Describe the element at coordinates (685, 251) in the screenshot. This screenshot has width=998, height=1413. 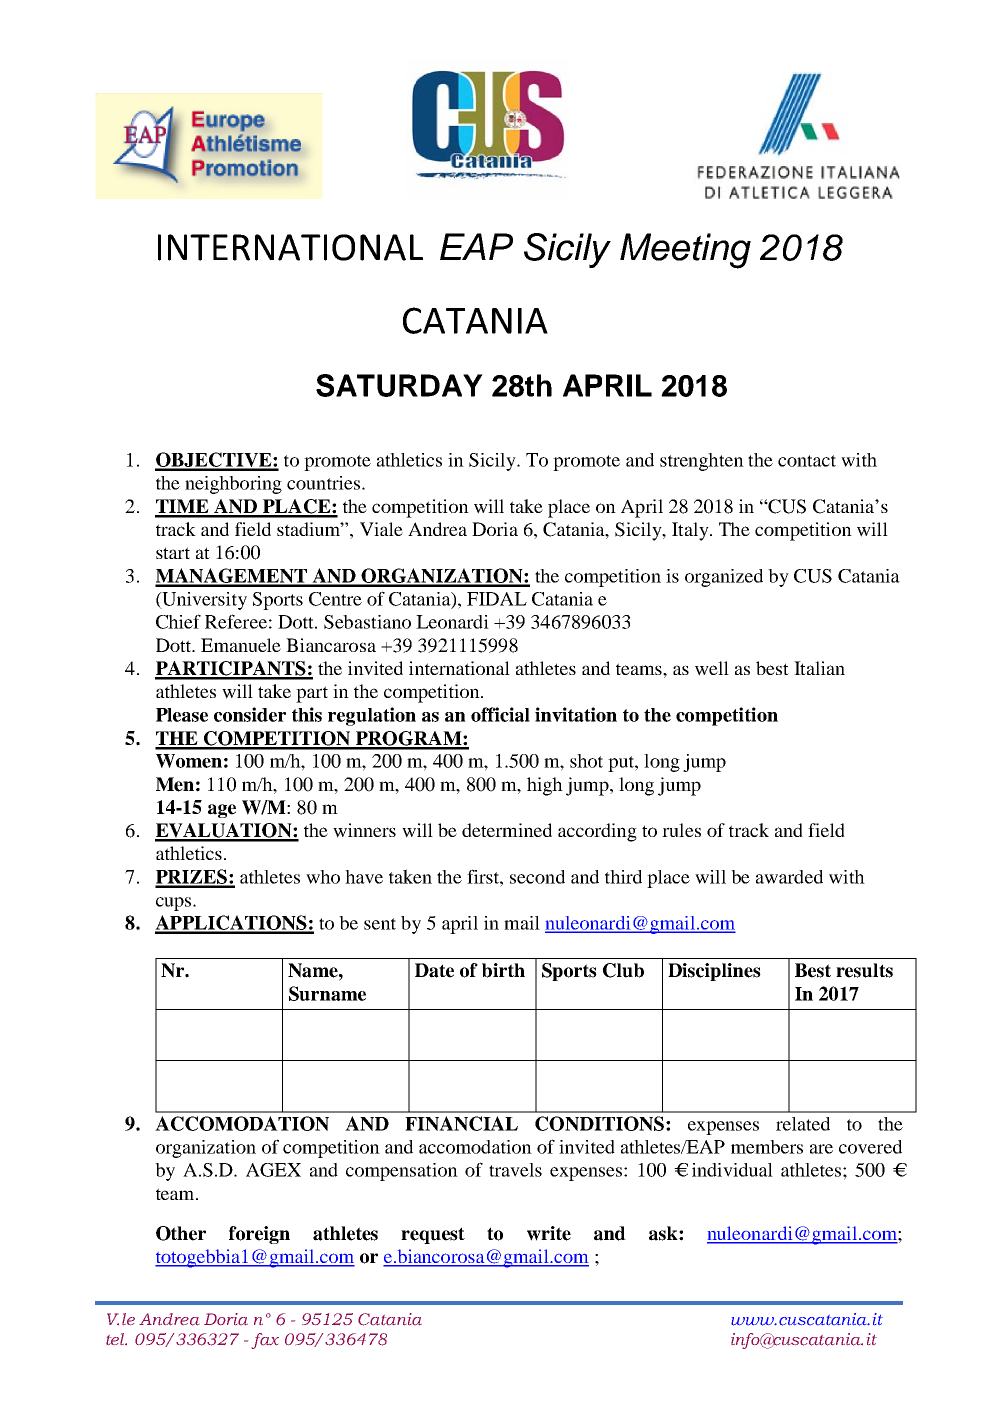
I see `Meeting` at that location.
